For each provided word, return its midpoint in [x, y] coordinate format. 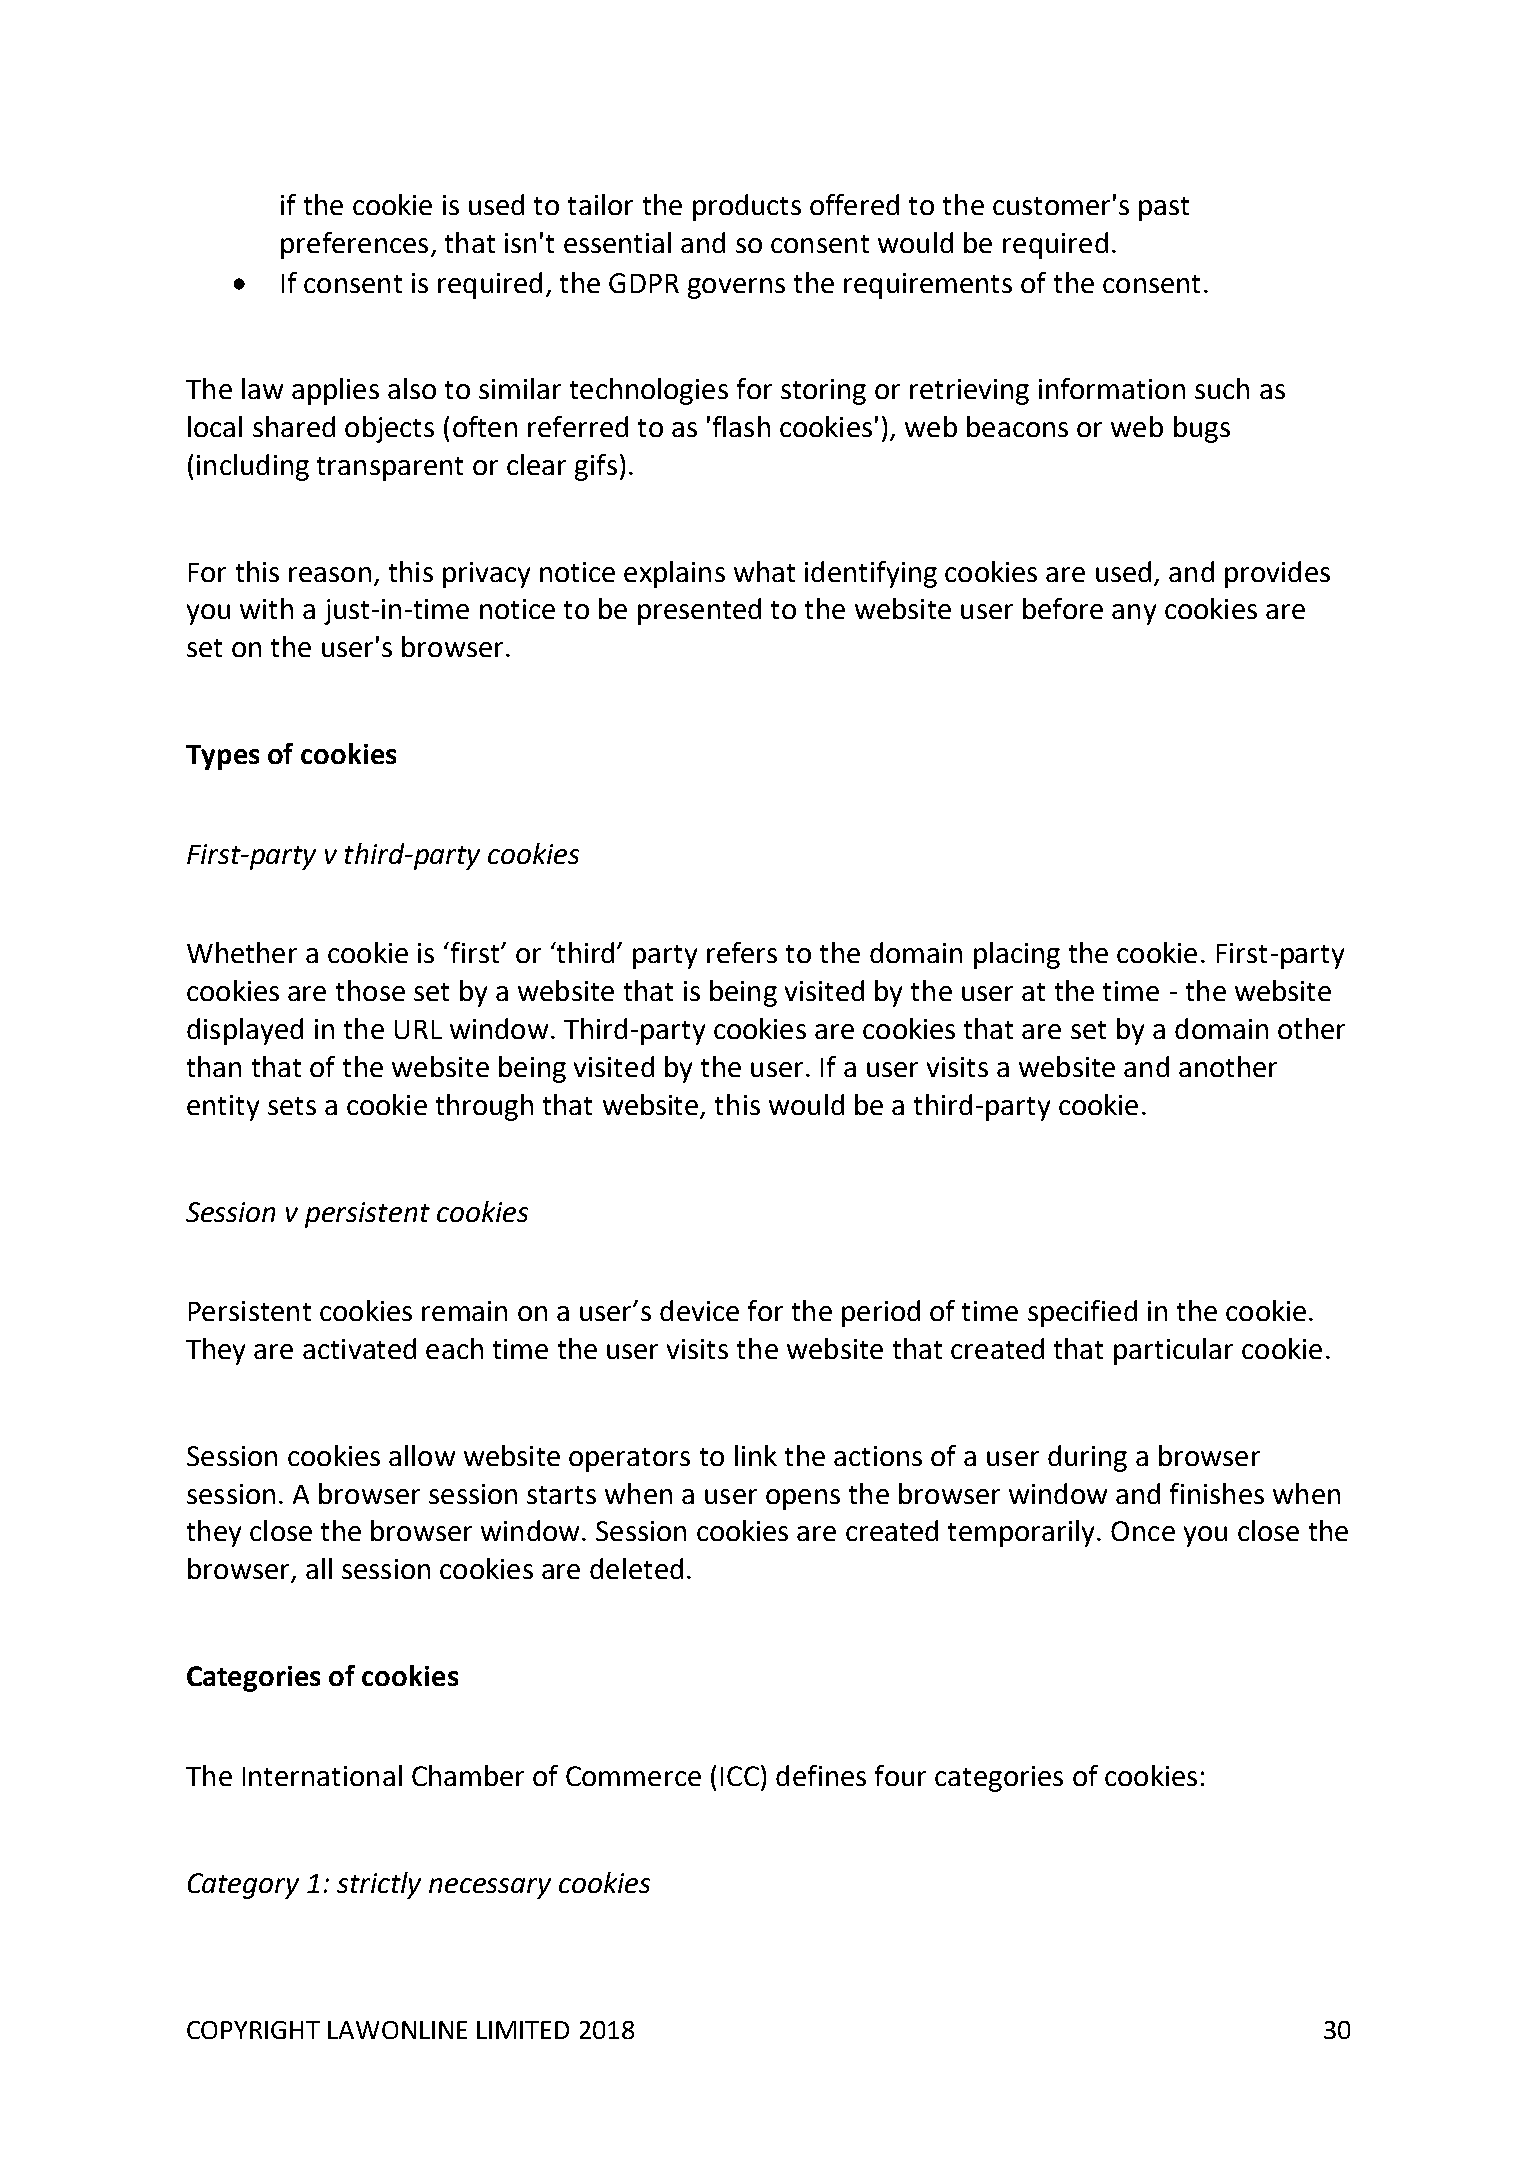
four [900, 1775]
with [266, 608]
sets [292, 1106]
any [1134, 614]
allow [422, 1455]
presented [699, 611]
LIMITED [523, 2030]
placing [1017, 955]
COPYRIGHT [253, 2030]
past [1164, 209]
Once [1143, 1531]
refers [742, 952]
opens [803, 1499]
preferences [354, 245]
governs [736, 288]
